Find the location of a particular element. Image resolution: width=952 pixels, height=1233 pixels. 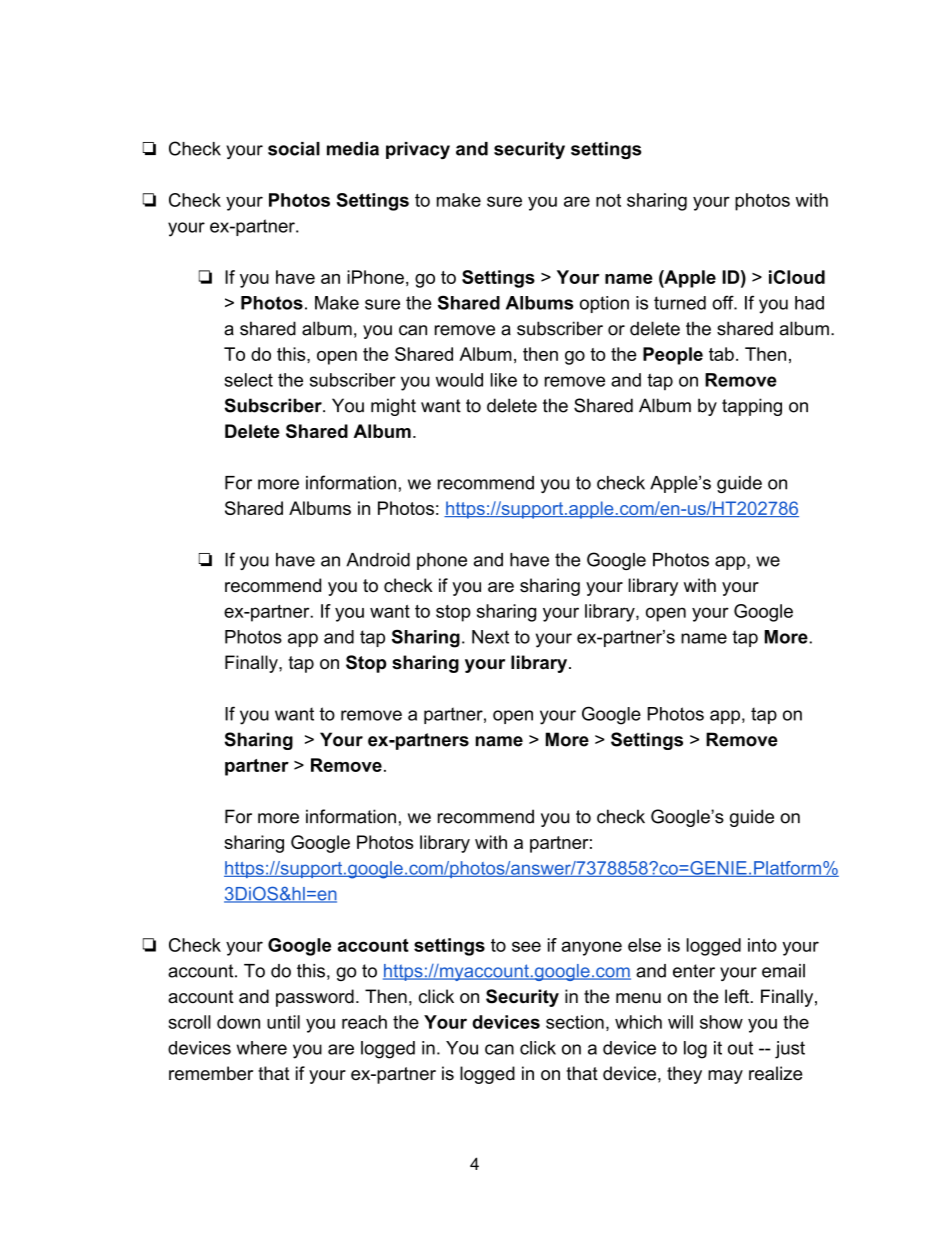

like is located at coordinates (504, 380).
